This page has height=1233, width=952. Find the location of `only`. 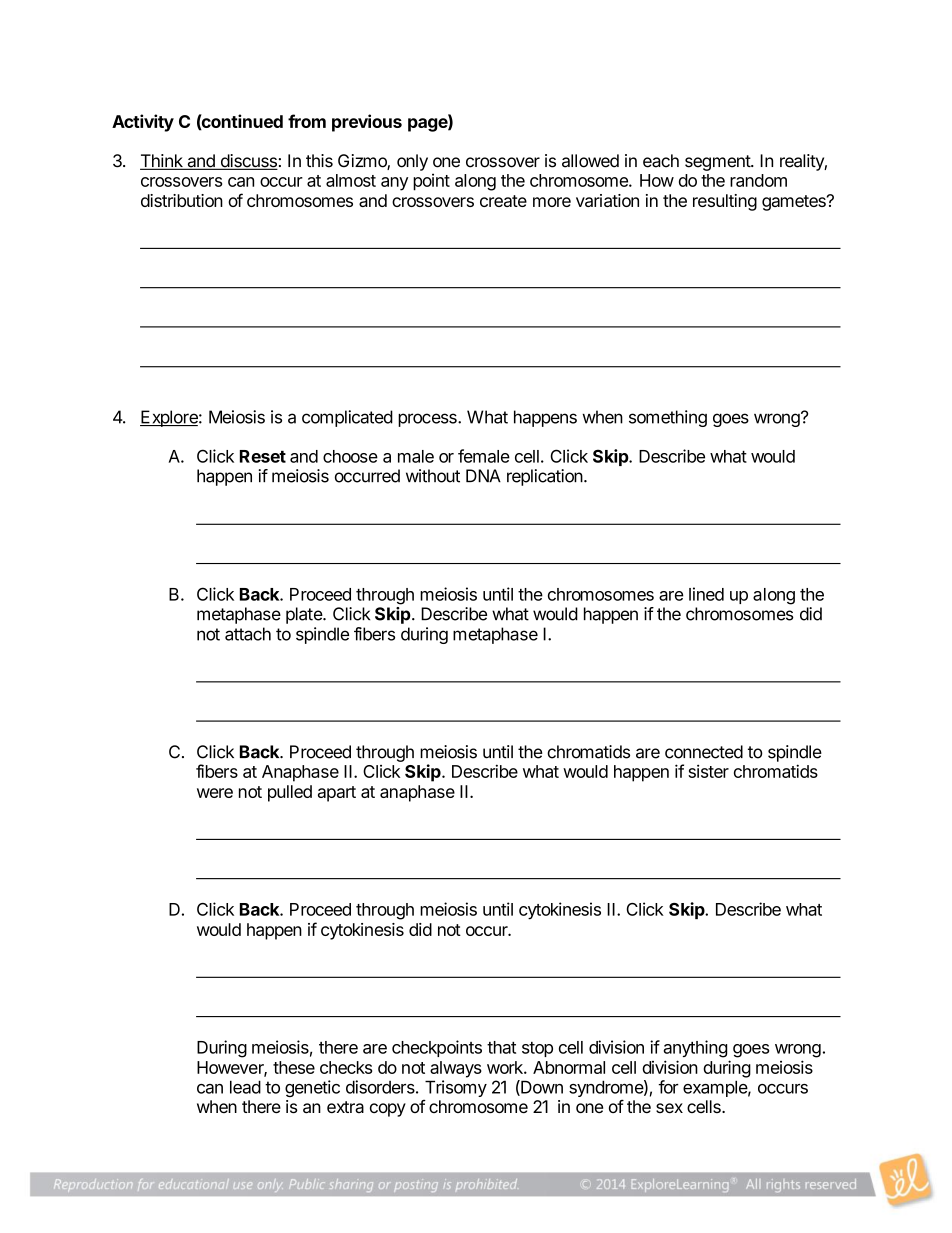

only is located at coordinates (412, 162).
